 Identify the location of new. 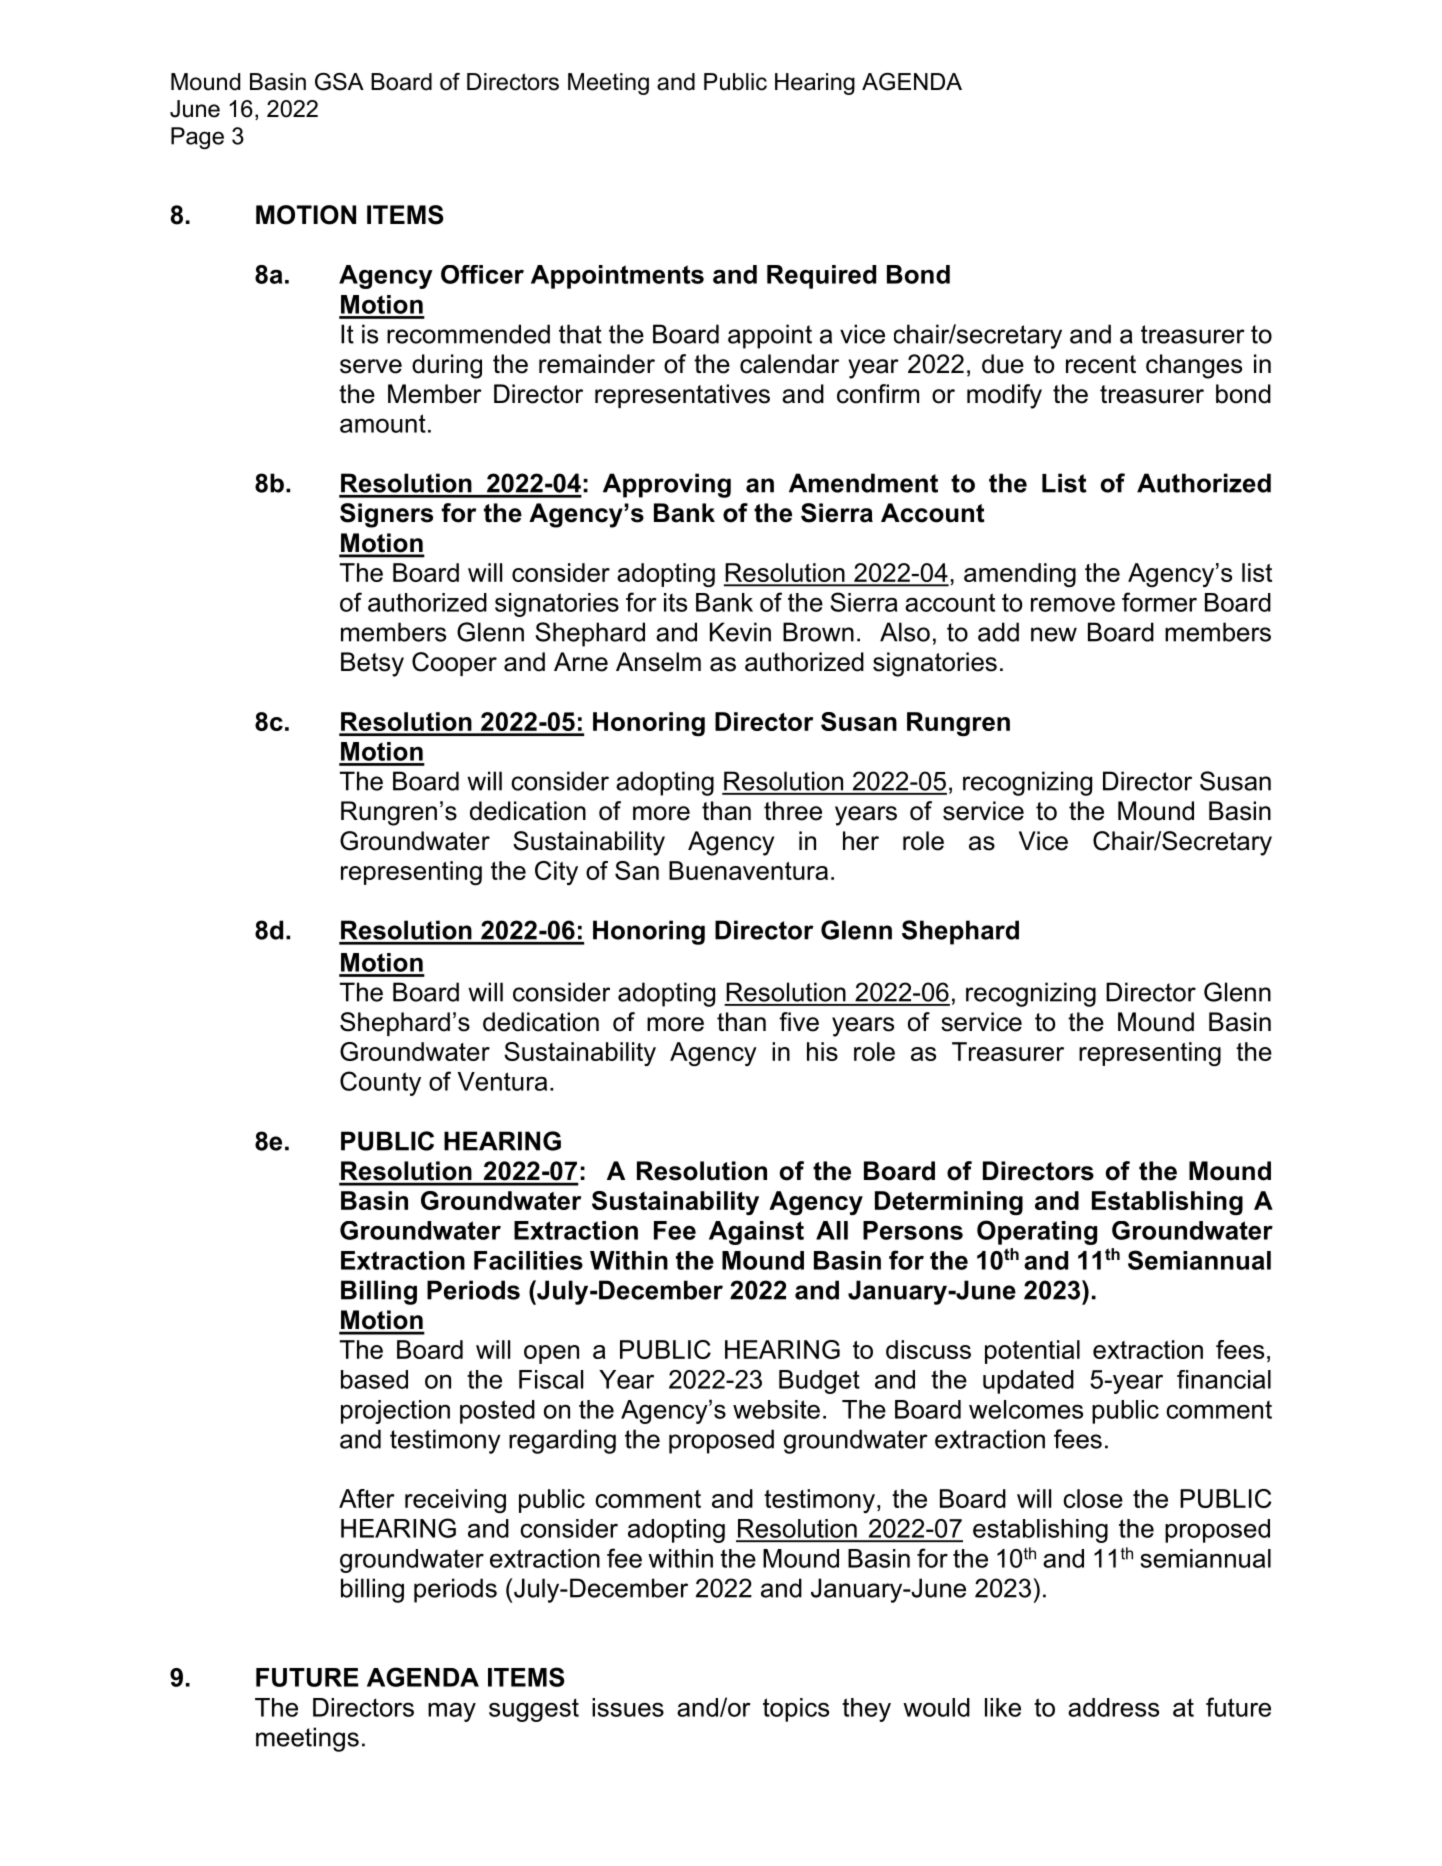
(1054, 634).
